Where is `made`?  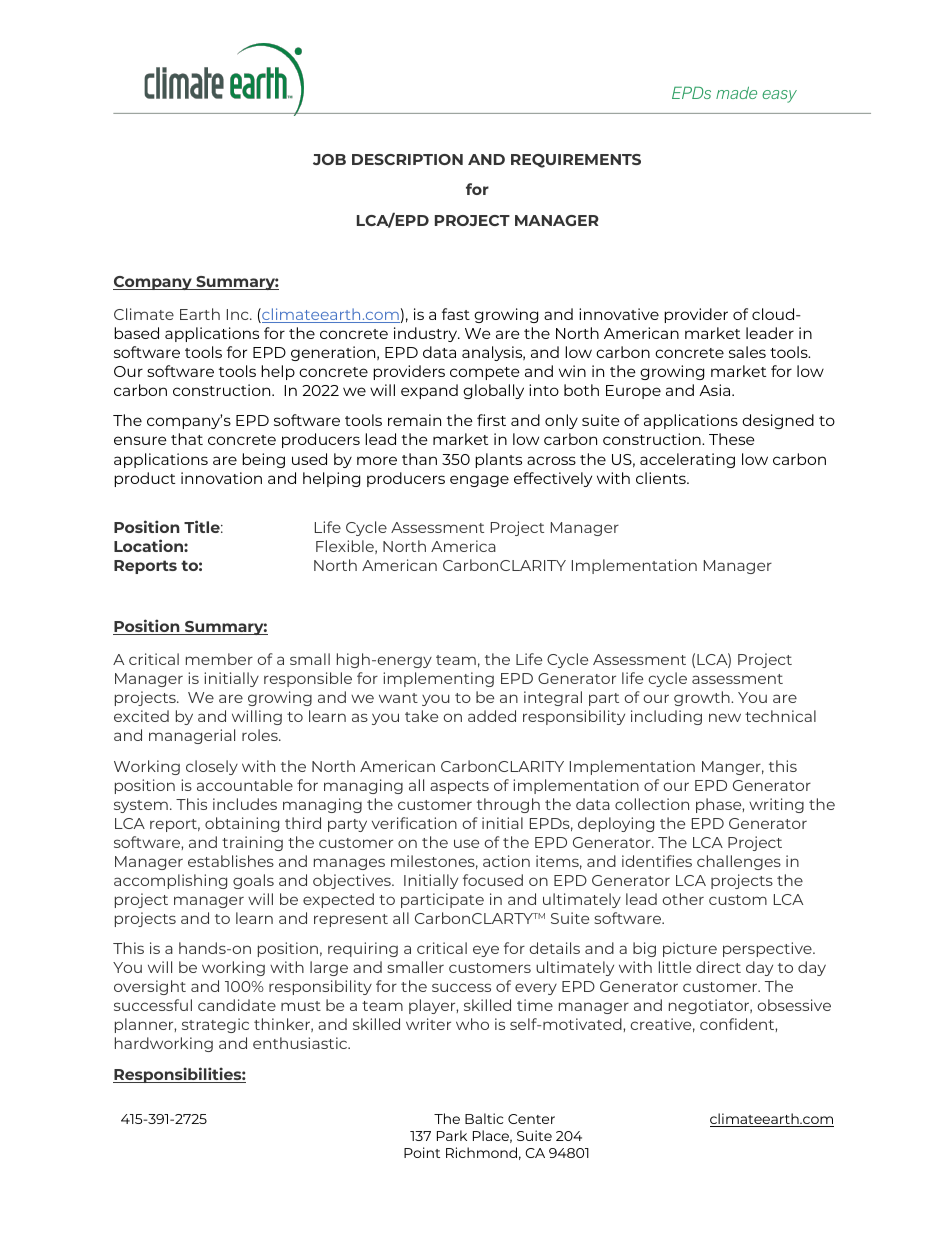 made is located at coordinates (736, 93).
